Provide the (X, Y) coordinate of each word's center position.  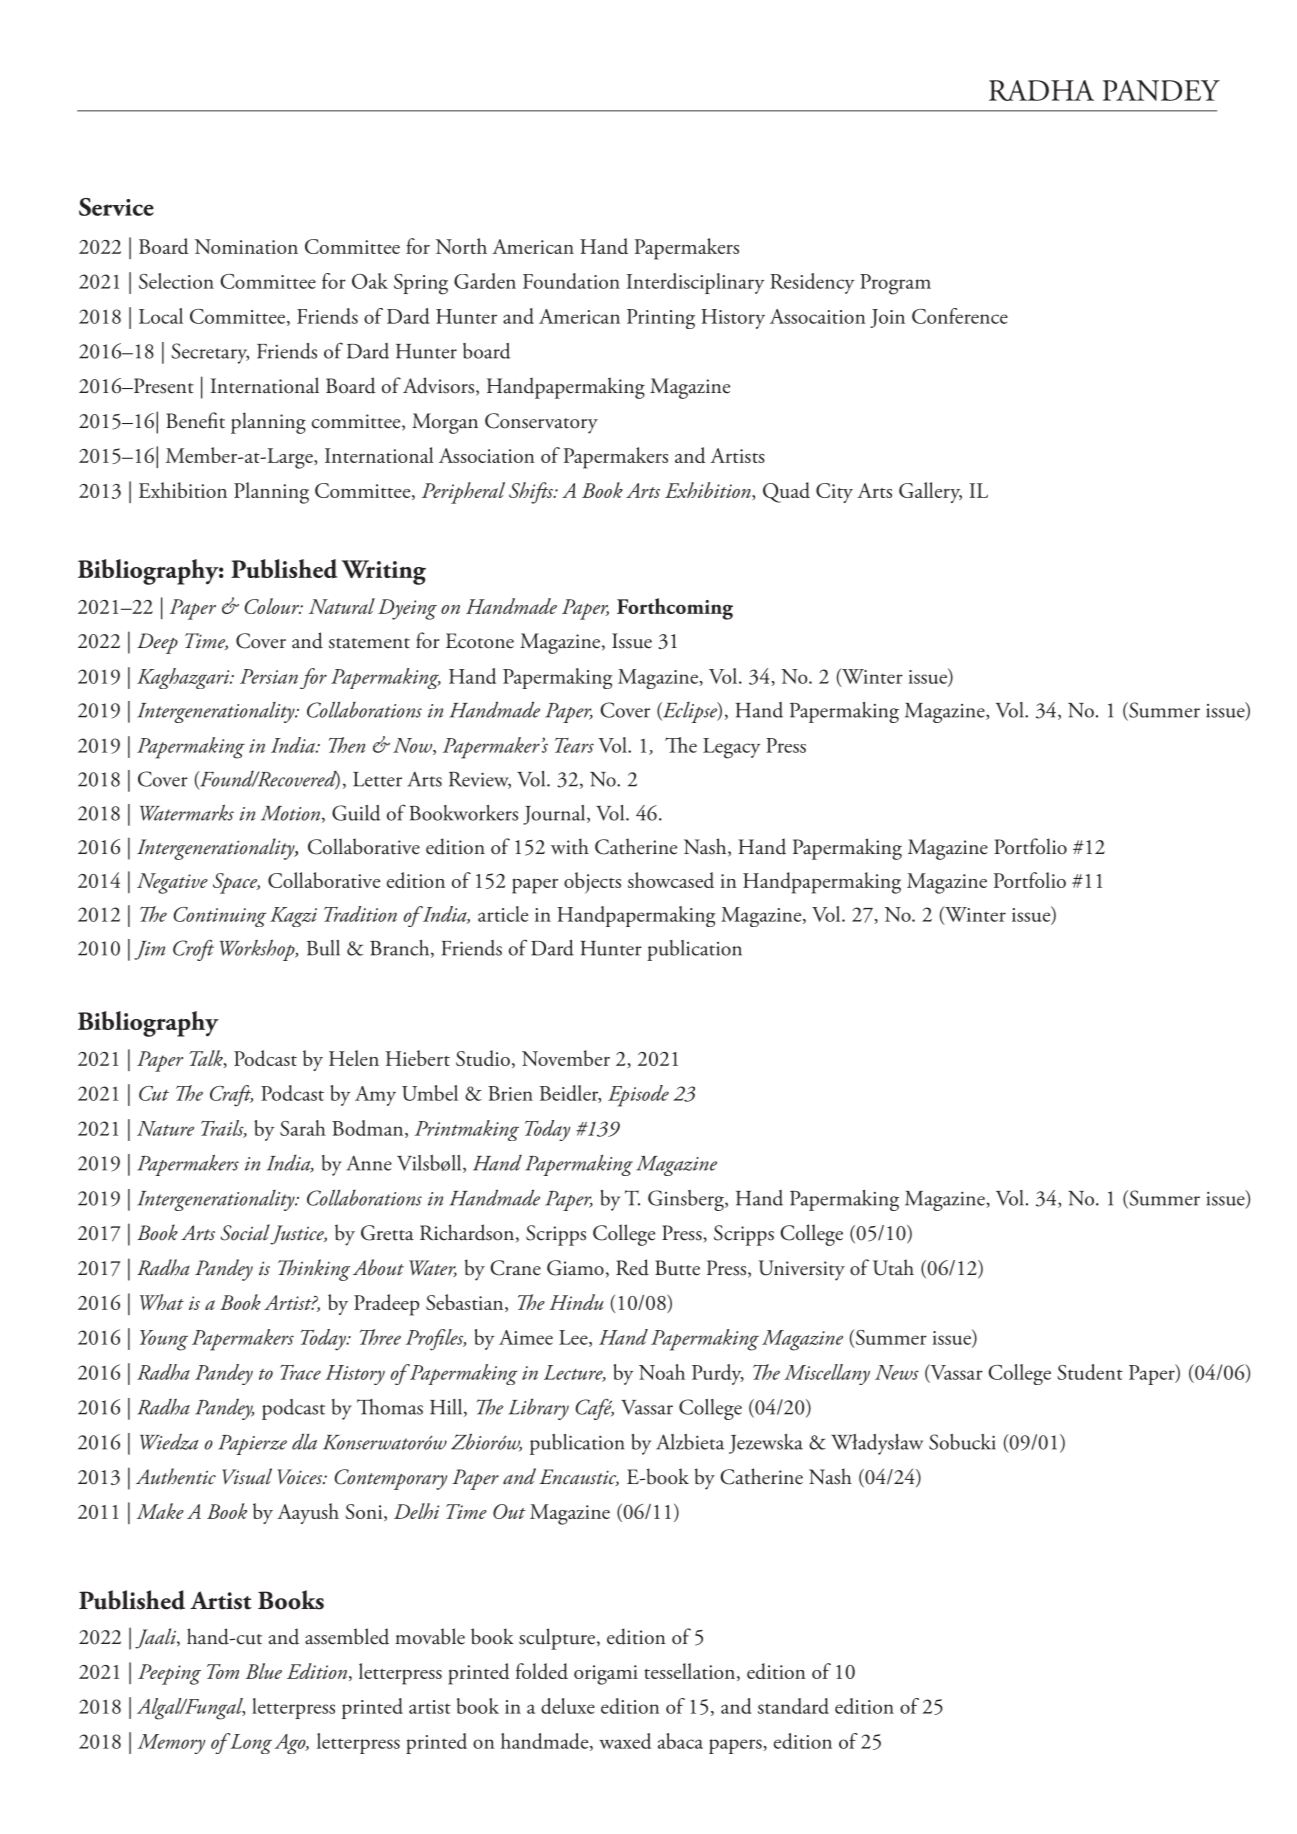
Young (164, 1340)
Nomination (246, 246)
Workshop (258, 950)
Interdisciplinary (695, 283)
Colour (272, 606)
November (566, 1058)
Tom (223, 1671)
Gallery (930, 492)
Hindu (576, 1302)
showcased (671, 880)
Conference (960, 316)
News (897, 1372)
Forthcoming (675, 609)
